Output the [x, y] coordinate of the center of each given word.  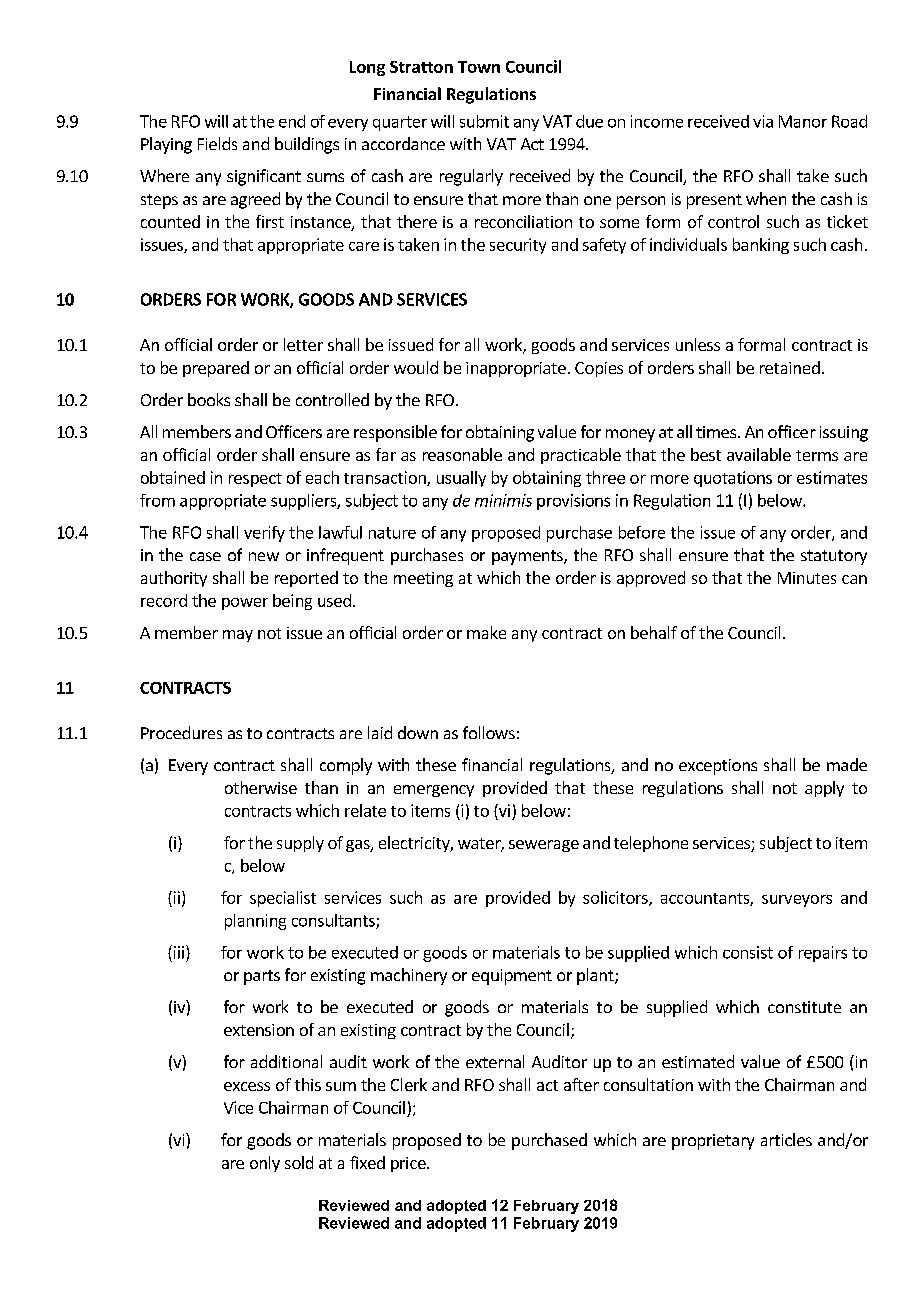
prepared [216, 369]
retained [790, 367]
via [763, 121]
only [265, 1164]
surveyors [797, 901]
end [292, 121]
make [486, 632]
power [245, 604]
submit [484, 121]
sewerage [544, 846]
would [416, 367]
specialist [283, 899]
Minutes [807, 578]
